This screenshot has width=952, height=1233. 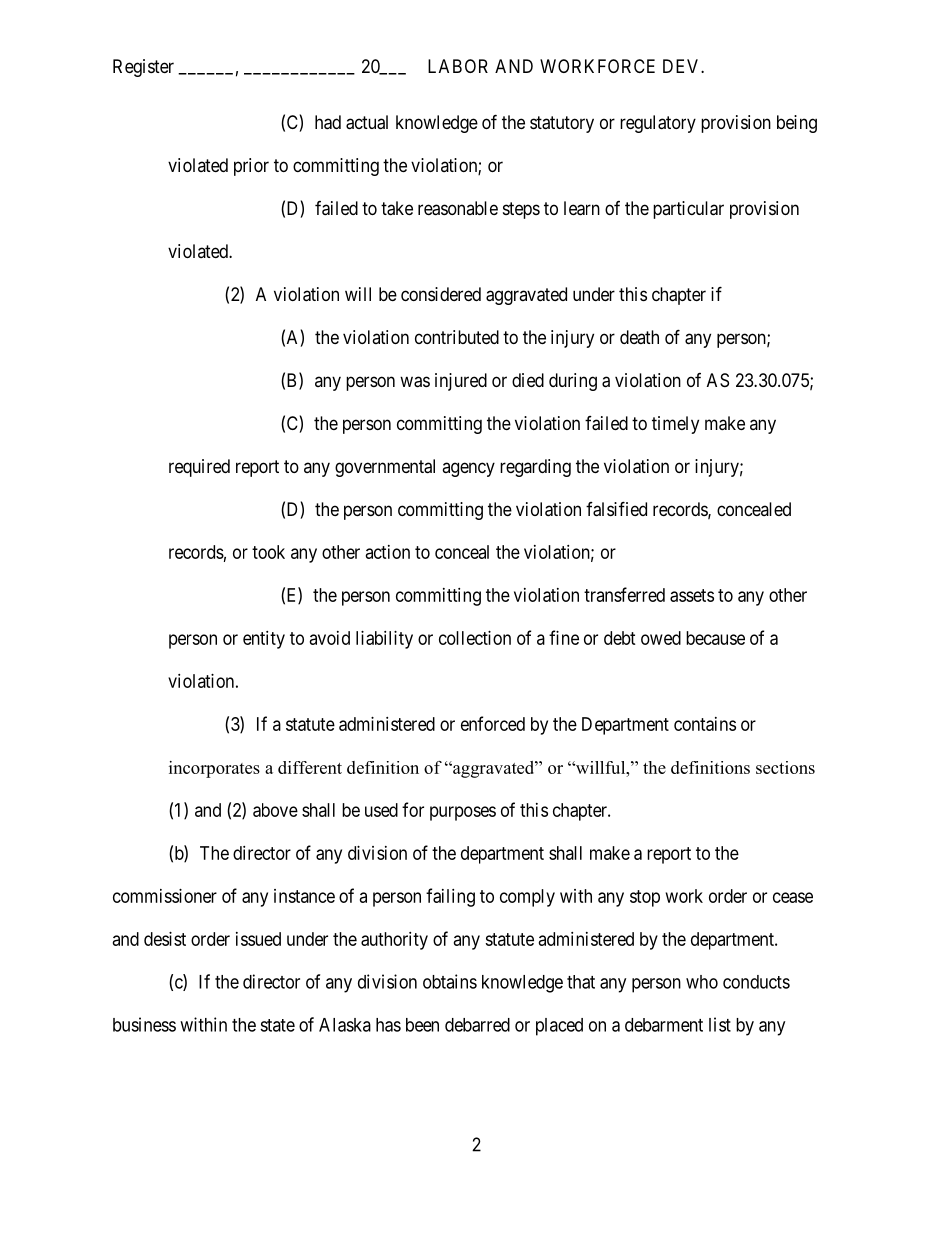 What do you see at coordinates (458, 66) in the screenshot?
I see `LABOR` at bounding box center [458, 66].
